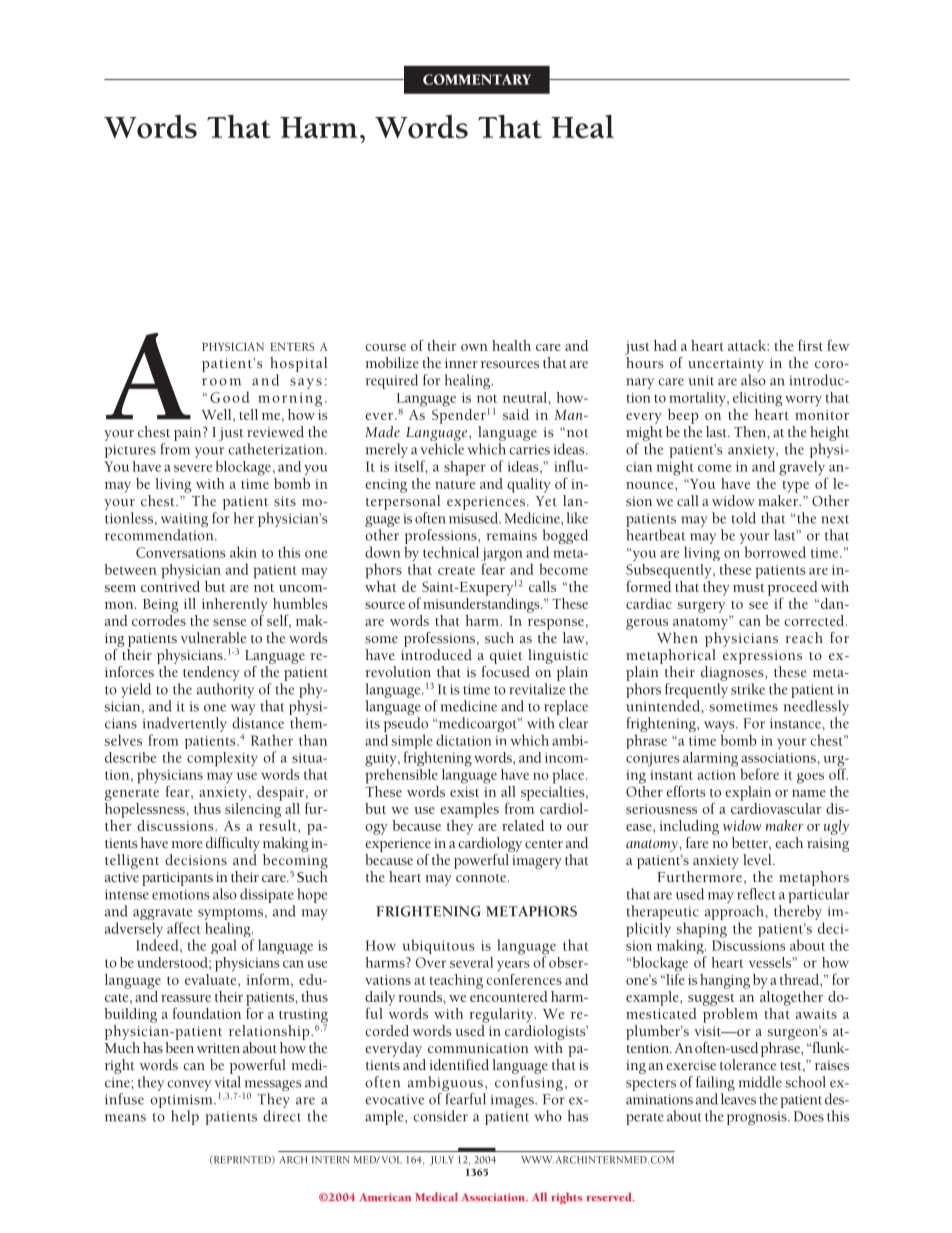  Describe the element at coordinates (461, 363) in the screenshot. I see `inner` at that location.
